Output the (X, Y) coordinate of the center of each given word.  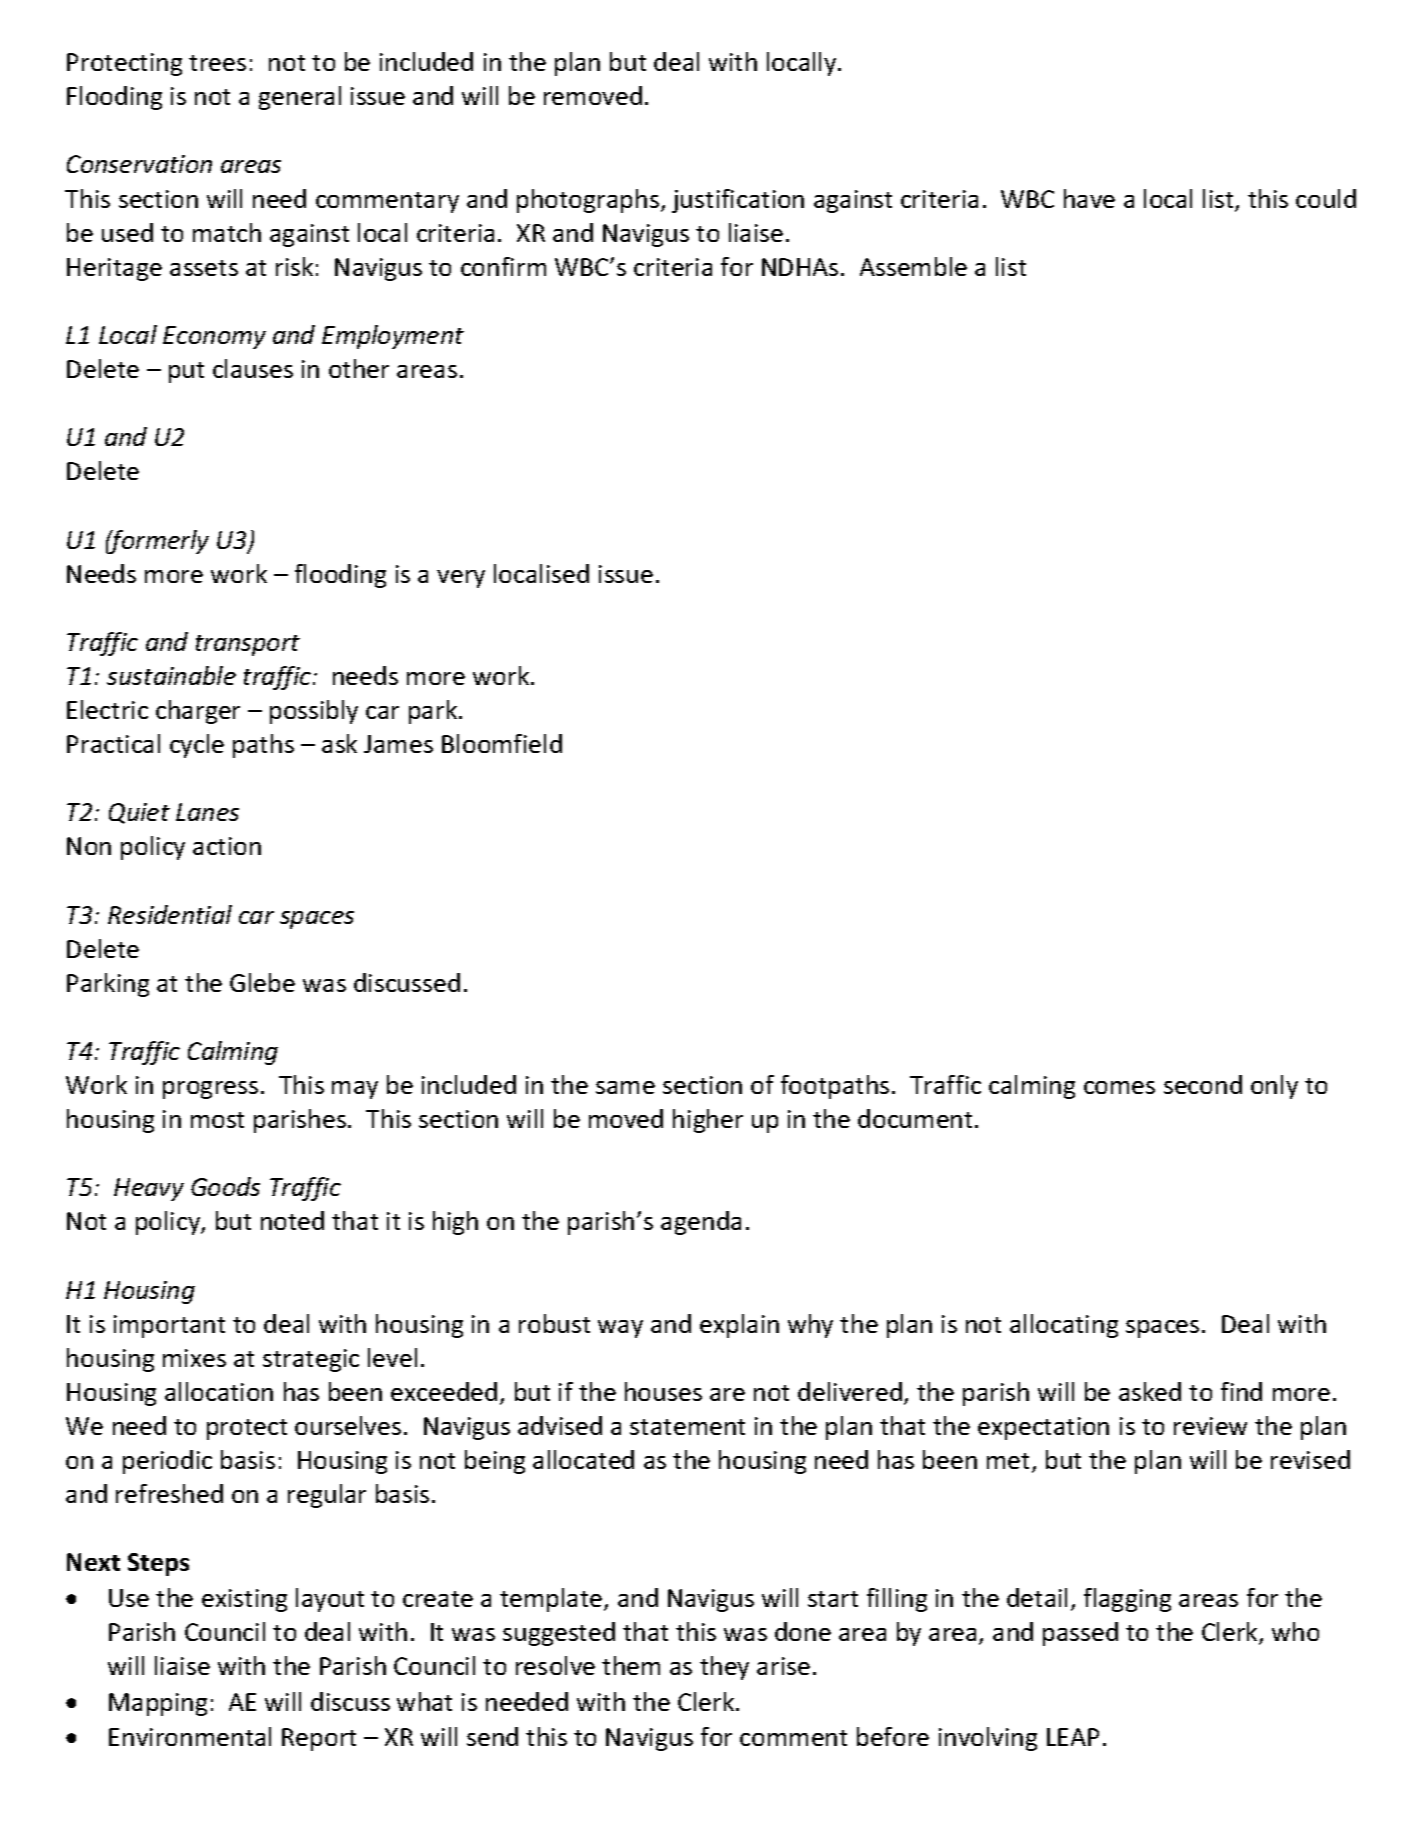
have (1089, 198)
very (461, 579)
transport (248, 645)
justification (738, 201)
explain (739, 1326)
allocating (1064, 1326)
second (1203, 1084)
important (169, 1326)
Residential (170, 914)
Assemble (913, 266)
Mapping (158, 1704)
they (724, 1668)
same (625, 1087)
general (300, 98)
